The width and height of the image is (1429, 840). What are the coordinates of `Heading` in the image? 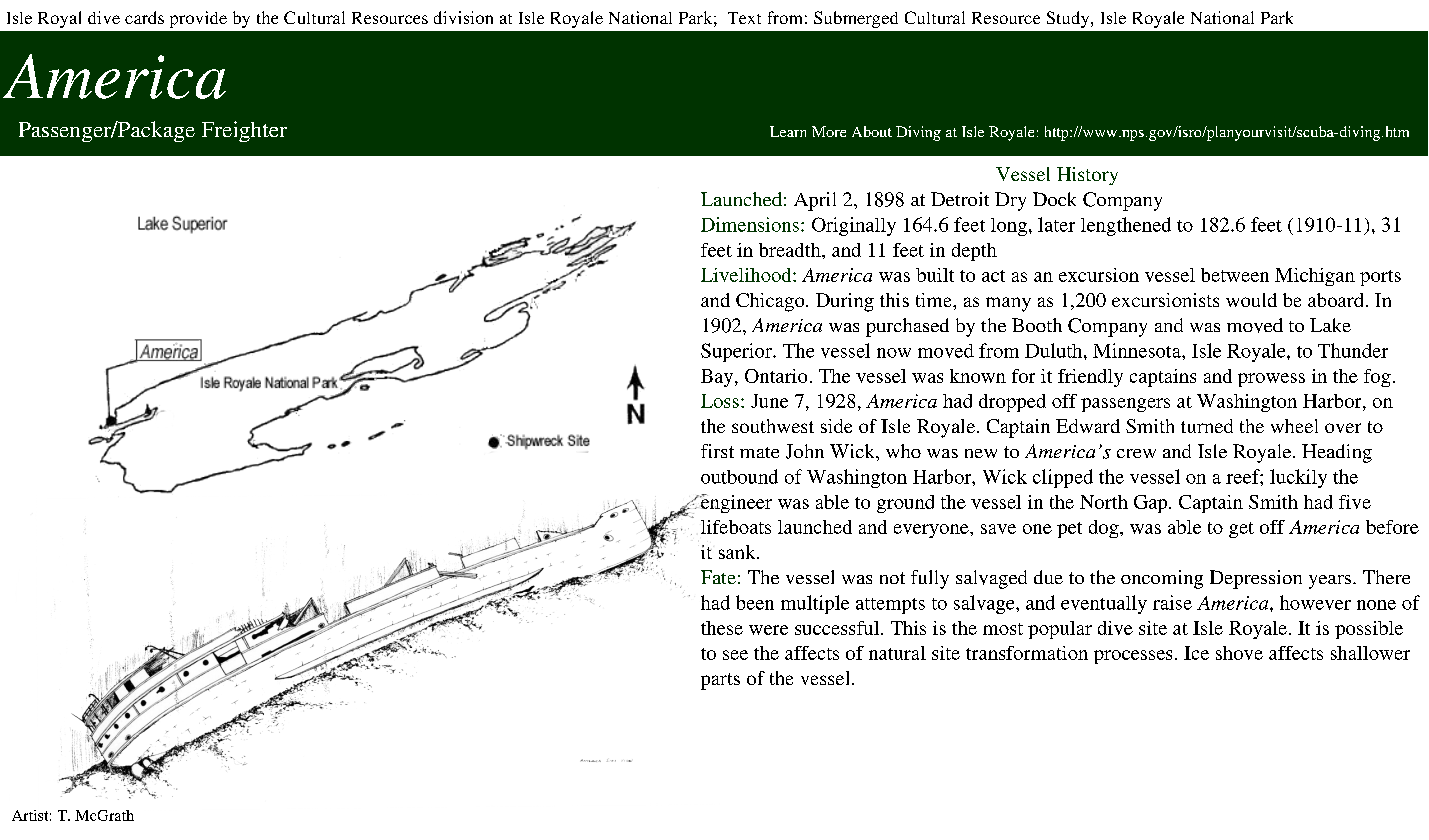 It's located at (1337, 453).
